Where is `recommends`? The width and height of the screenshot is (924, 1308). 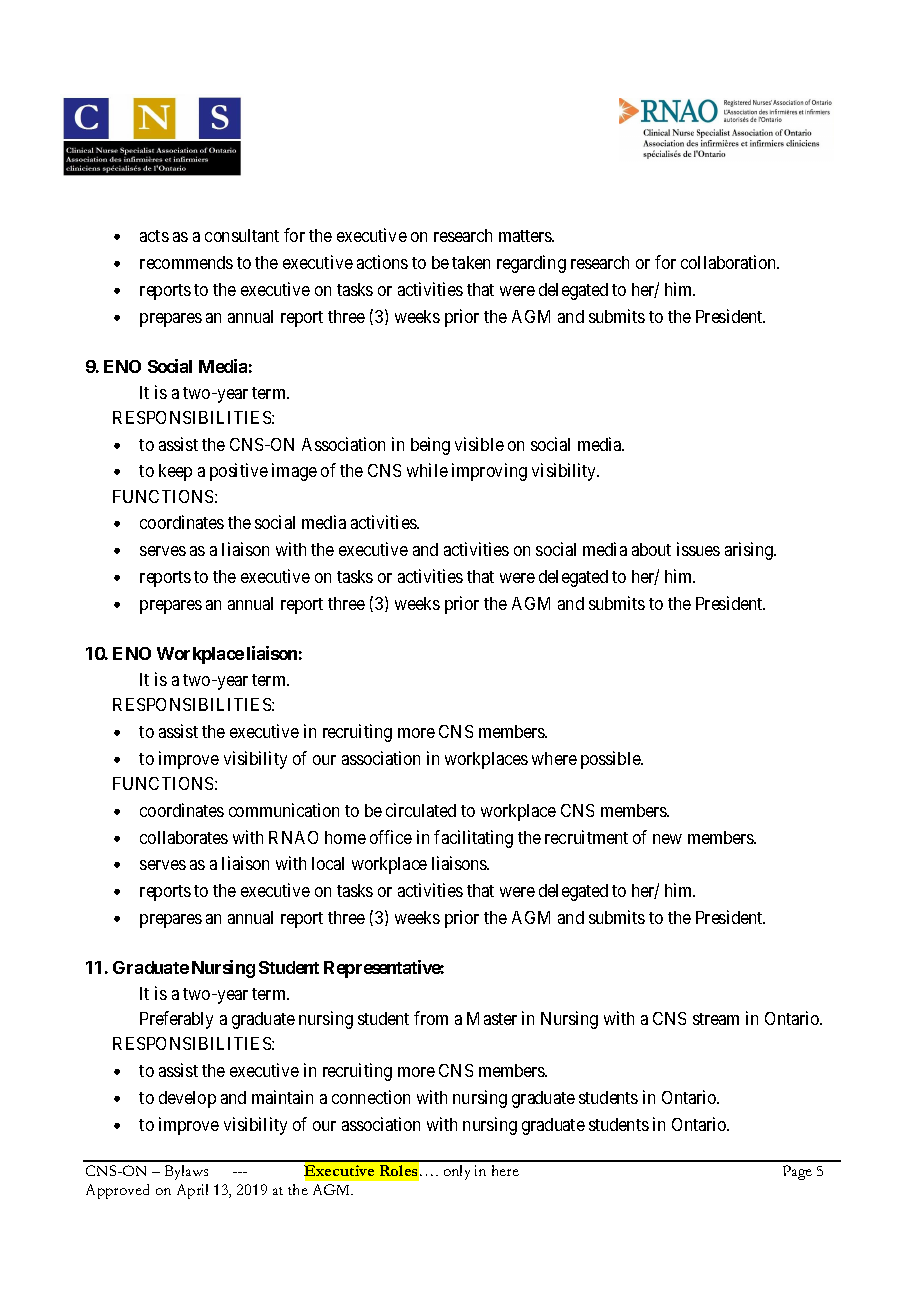 recommends is located at coordinates (186, 262).
